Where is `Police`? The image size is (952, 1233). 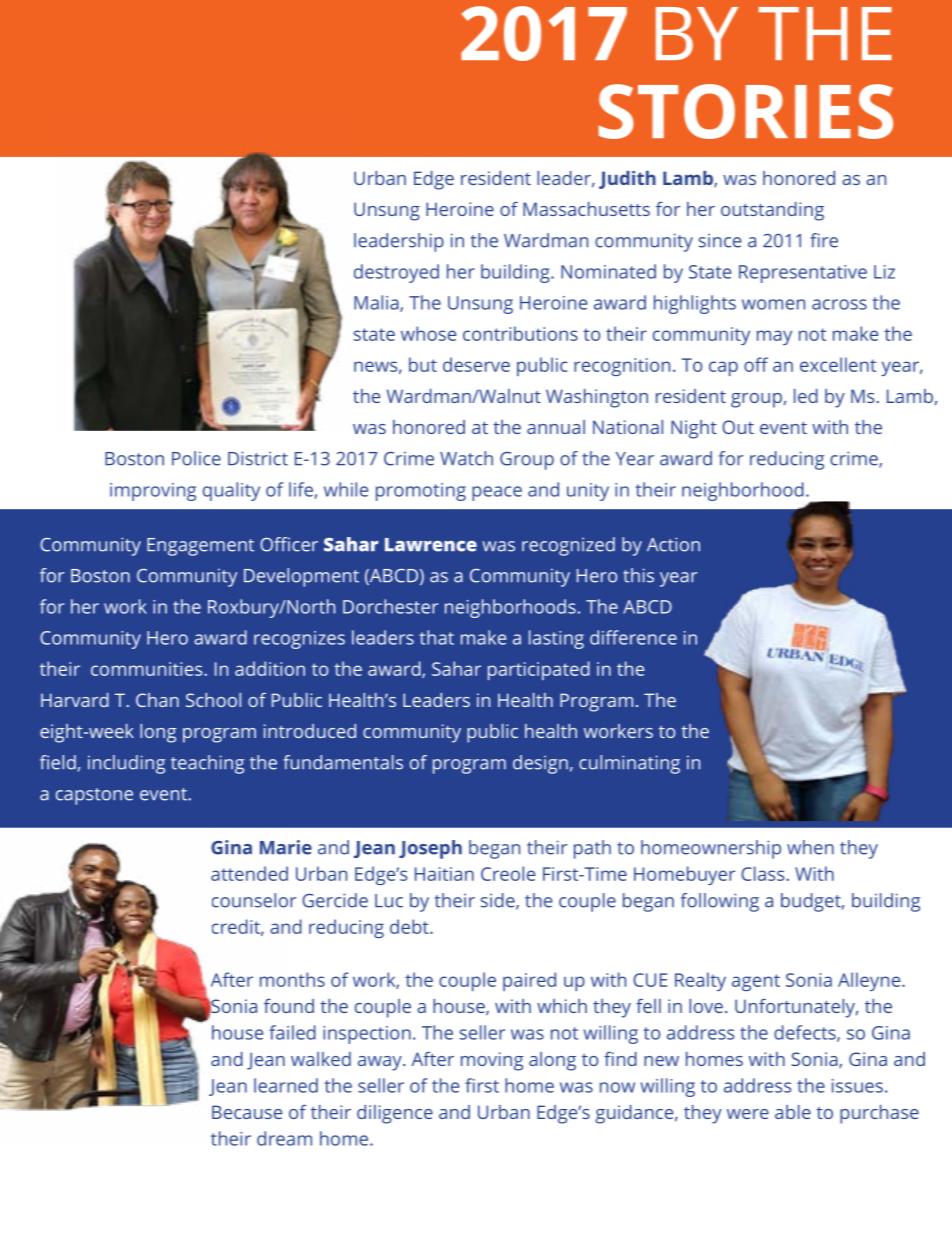 Police is located at coordinates (196, 458).
